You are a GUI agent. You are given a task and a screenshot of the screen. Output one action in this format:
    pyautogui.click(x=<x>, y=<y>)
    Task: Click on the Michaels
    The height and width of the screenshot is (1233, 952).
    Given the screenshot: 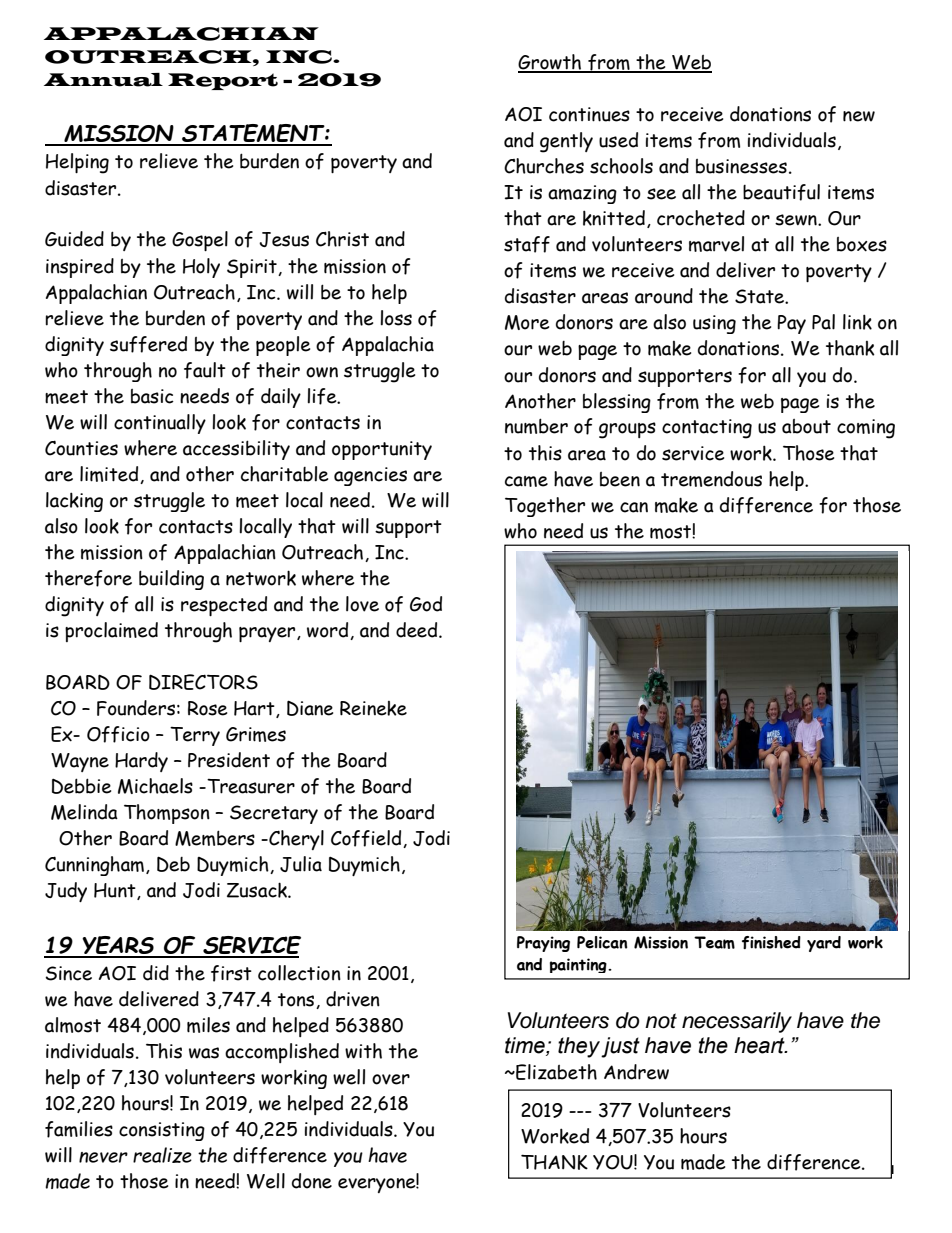 What is the action you would take?
    pyautogui.click(x=155, y=786)
